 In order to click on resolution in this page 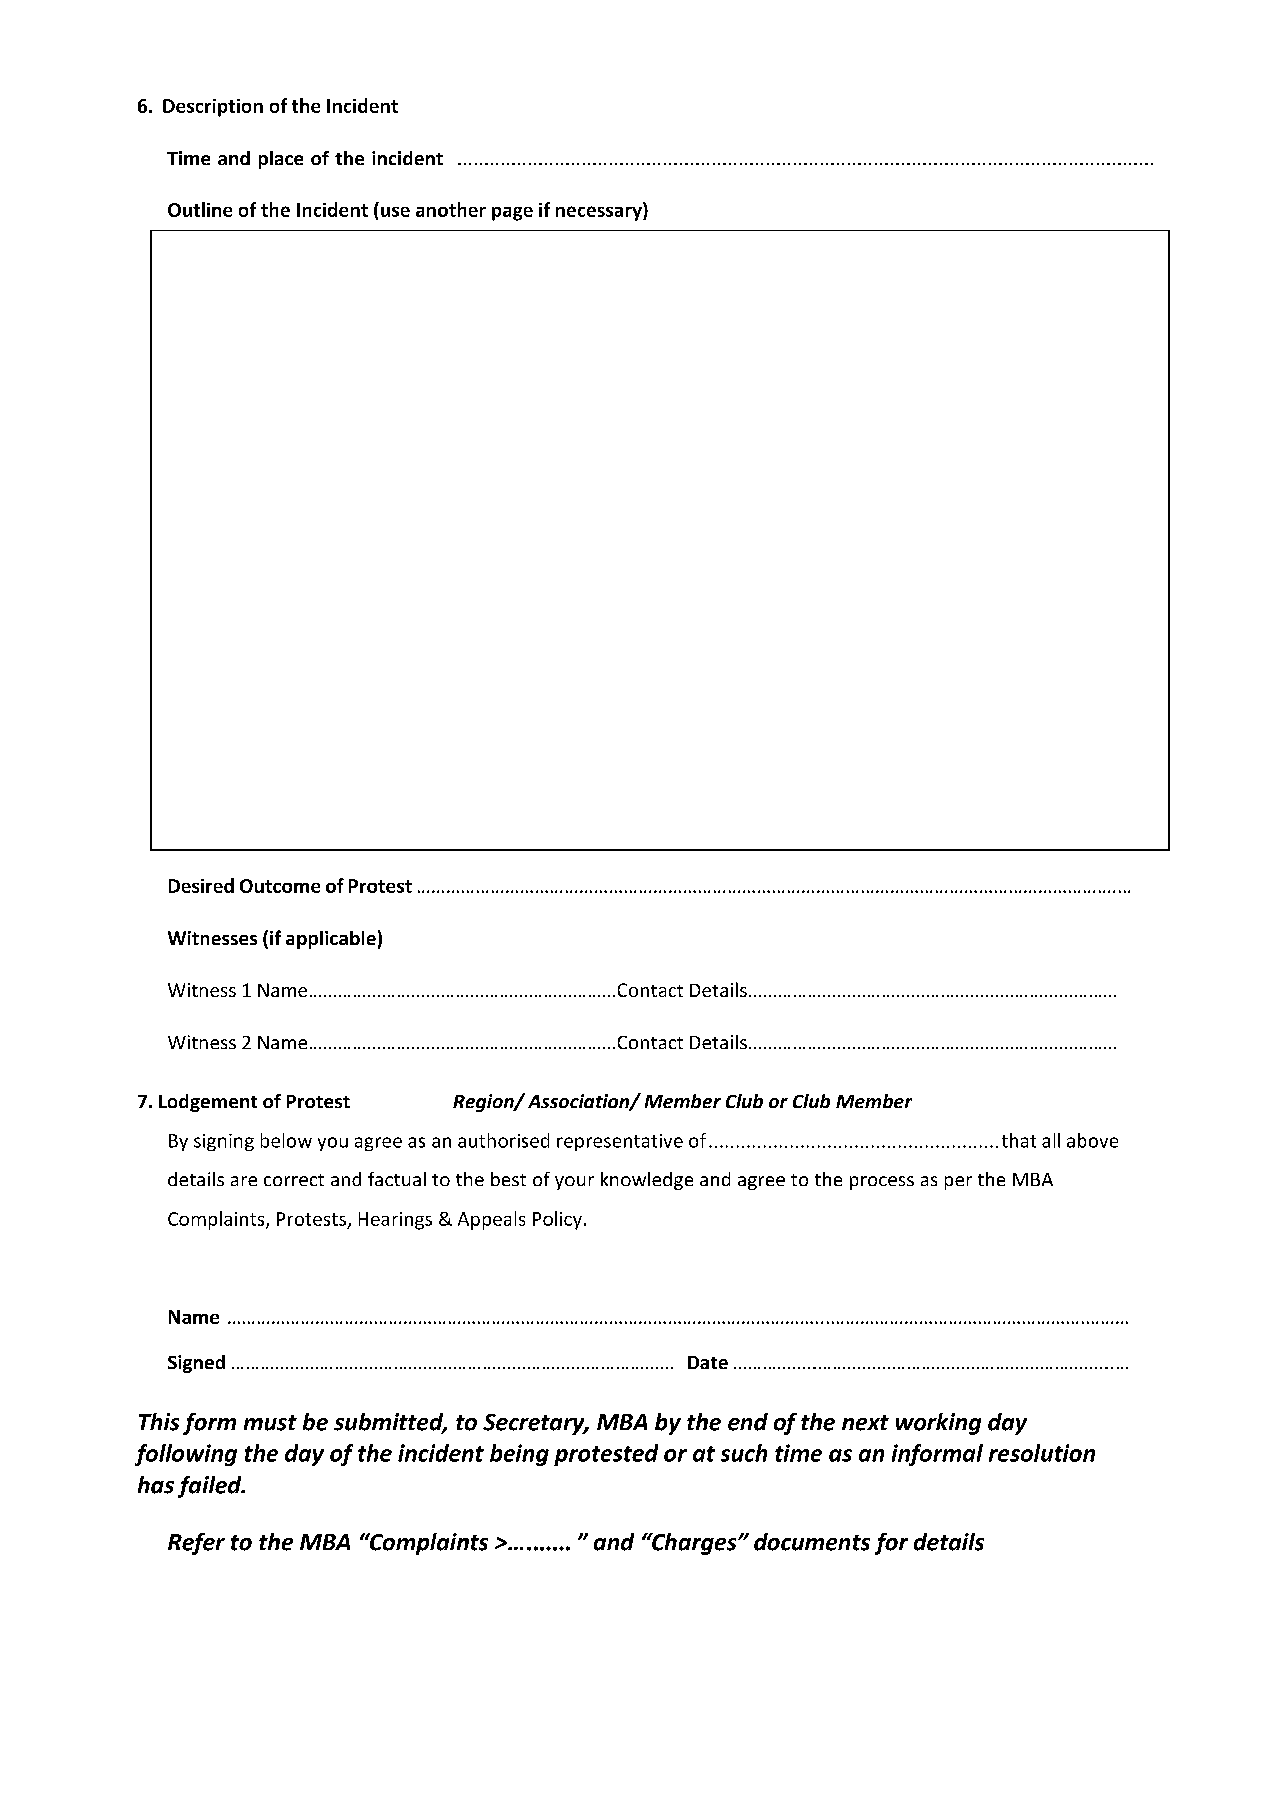, I will do `click(1042, 1453)`.
